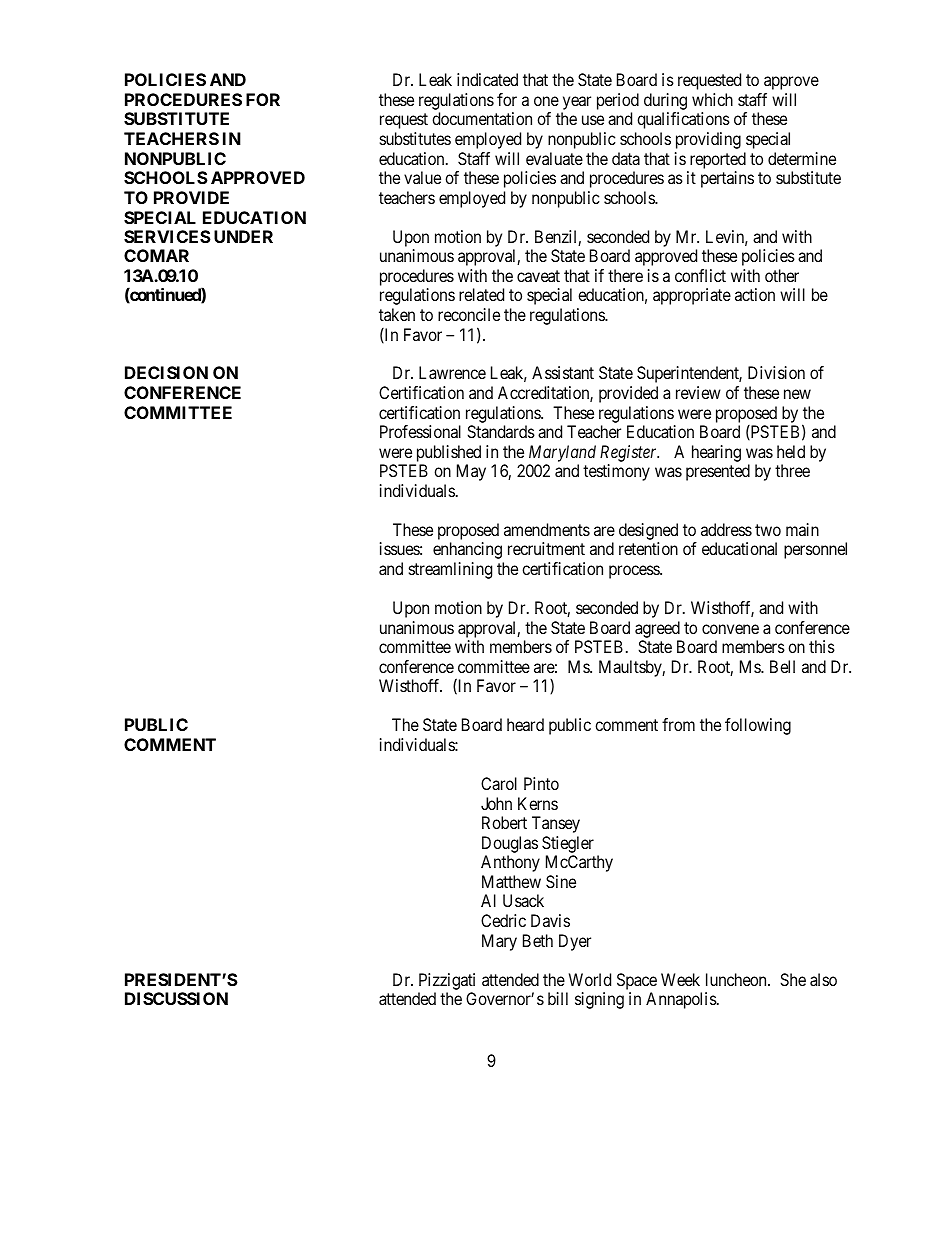 This page has width=952, height=1233. What do you see at coordinates (496, 803) in the page?
I see `John` at bounding box center [496, 803].
